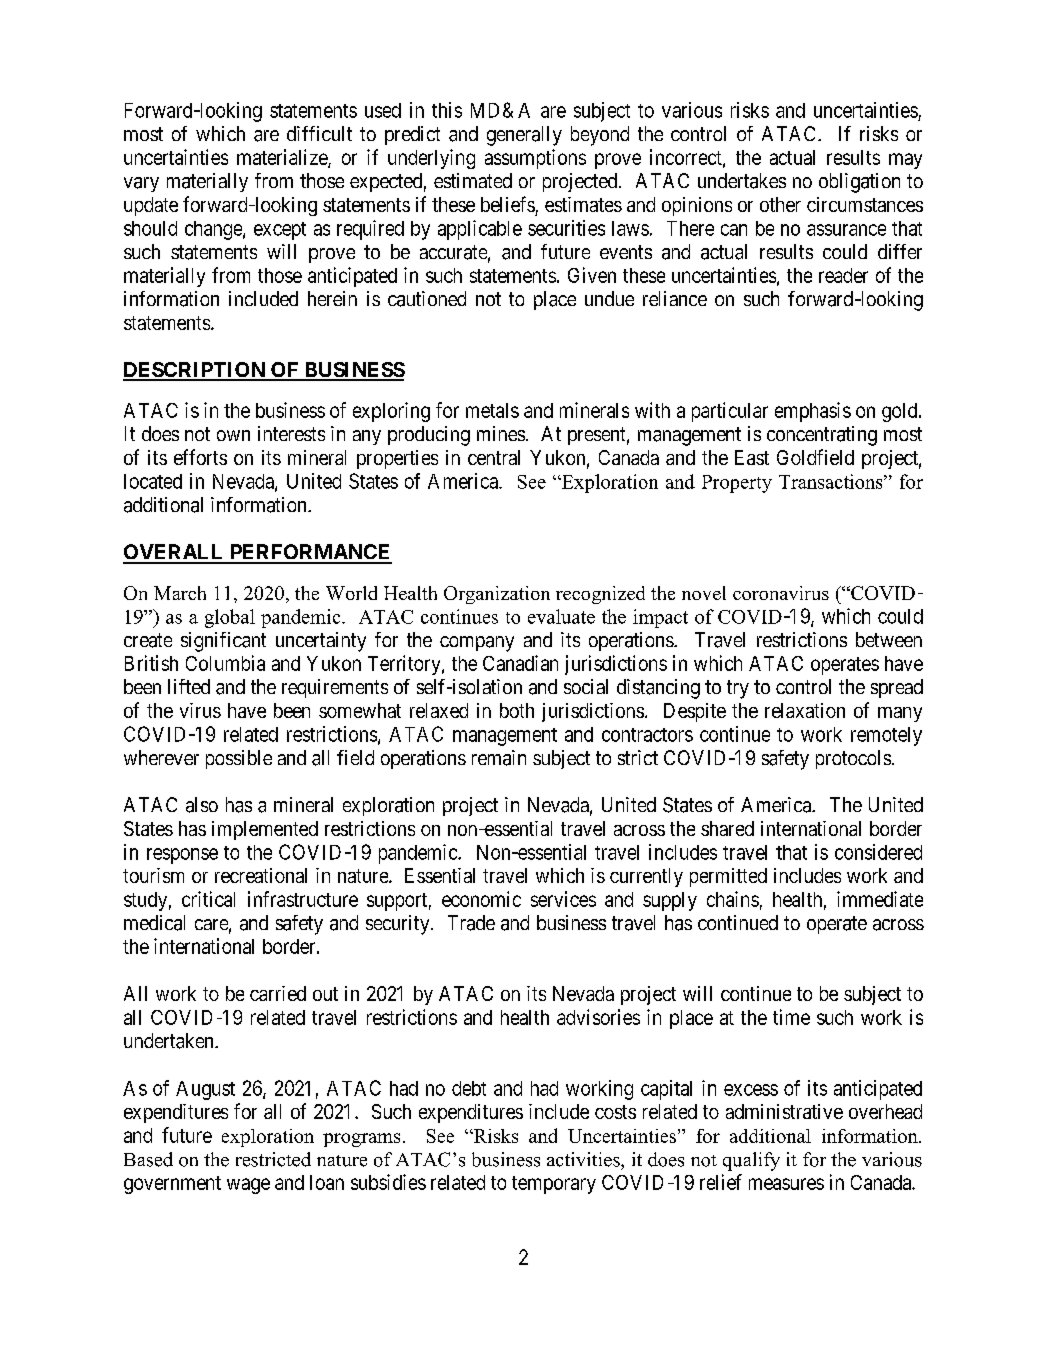 This document has width=1046, height=1354. What do you see at coordinates (200, 457) in the document?
I see `efforts` at bounding box center [200, 457].
